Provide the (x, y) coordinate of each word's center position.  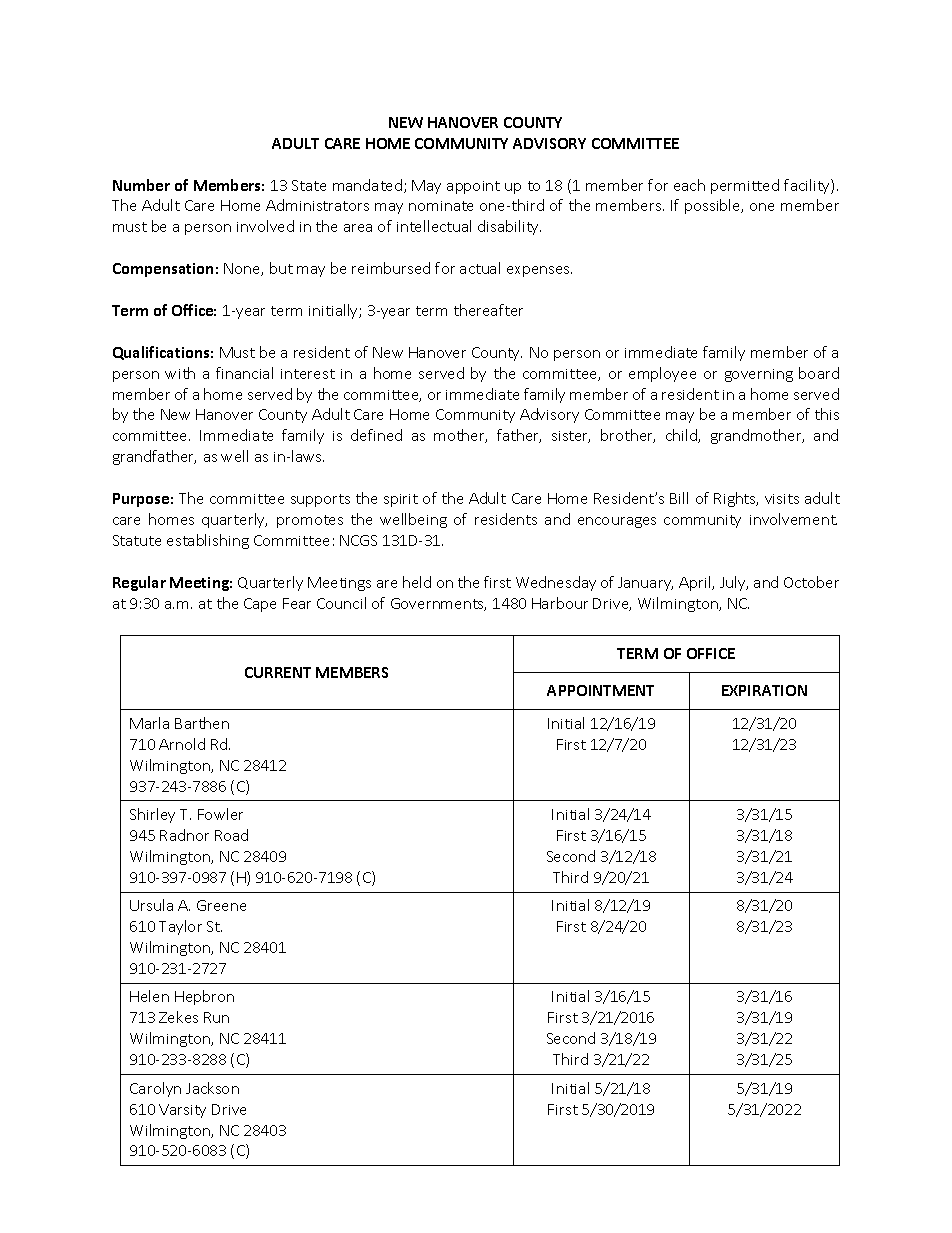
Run (216, 1017)
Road (231, 835)
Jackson (212, 1088)
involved (265, 226)
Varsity (182, 1111)
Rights (736, 499)
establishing (208, 541)
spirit (401, 500)
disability (509, 227)
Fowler (220, 814)
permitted (745, 186)
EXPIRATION (764, 690)
